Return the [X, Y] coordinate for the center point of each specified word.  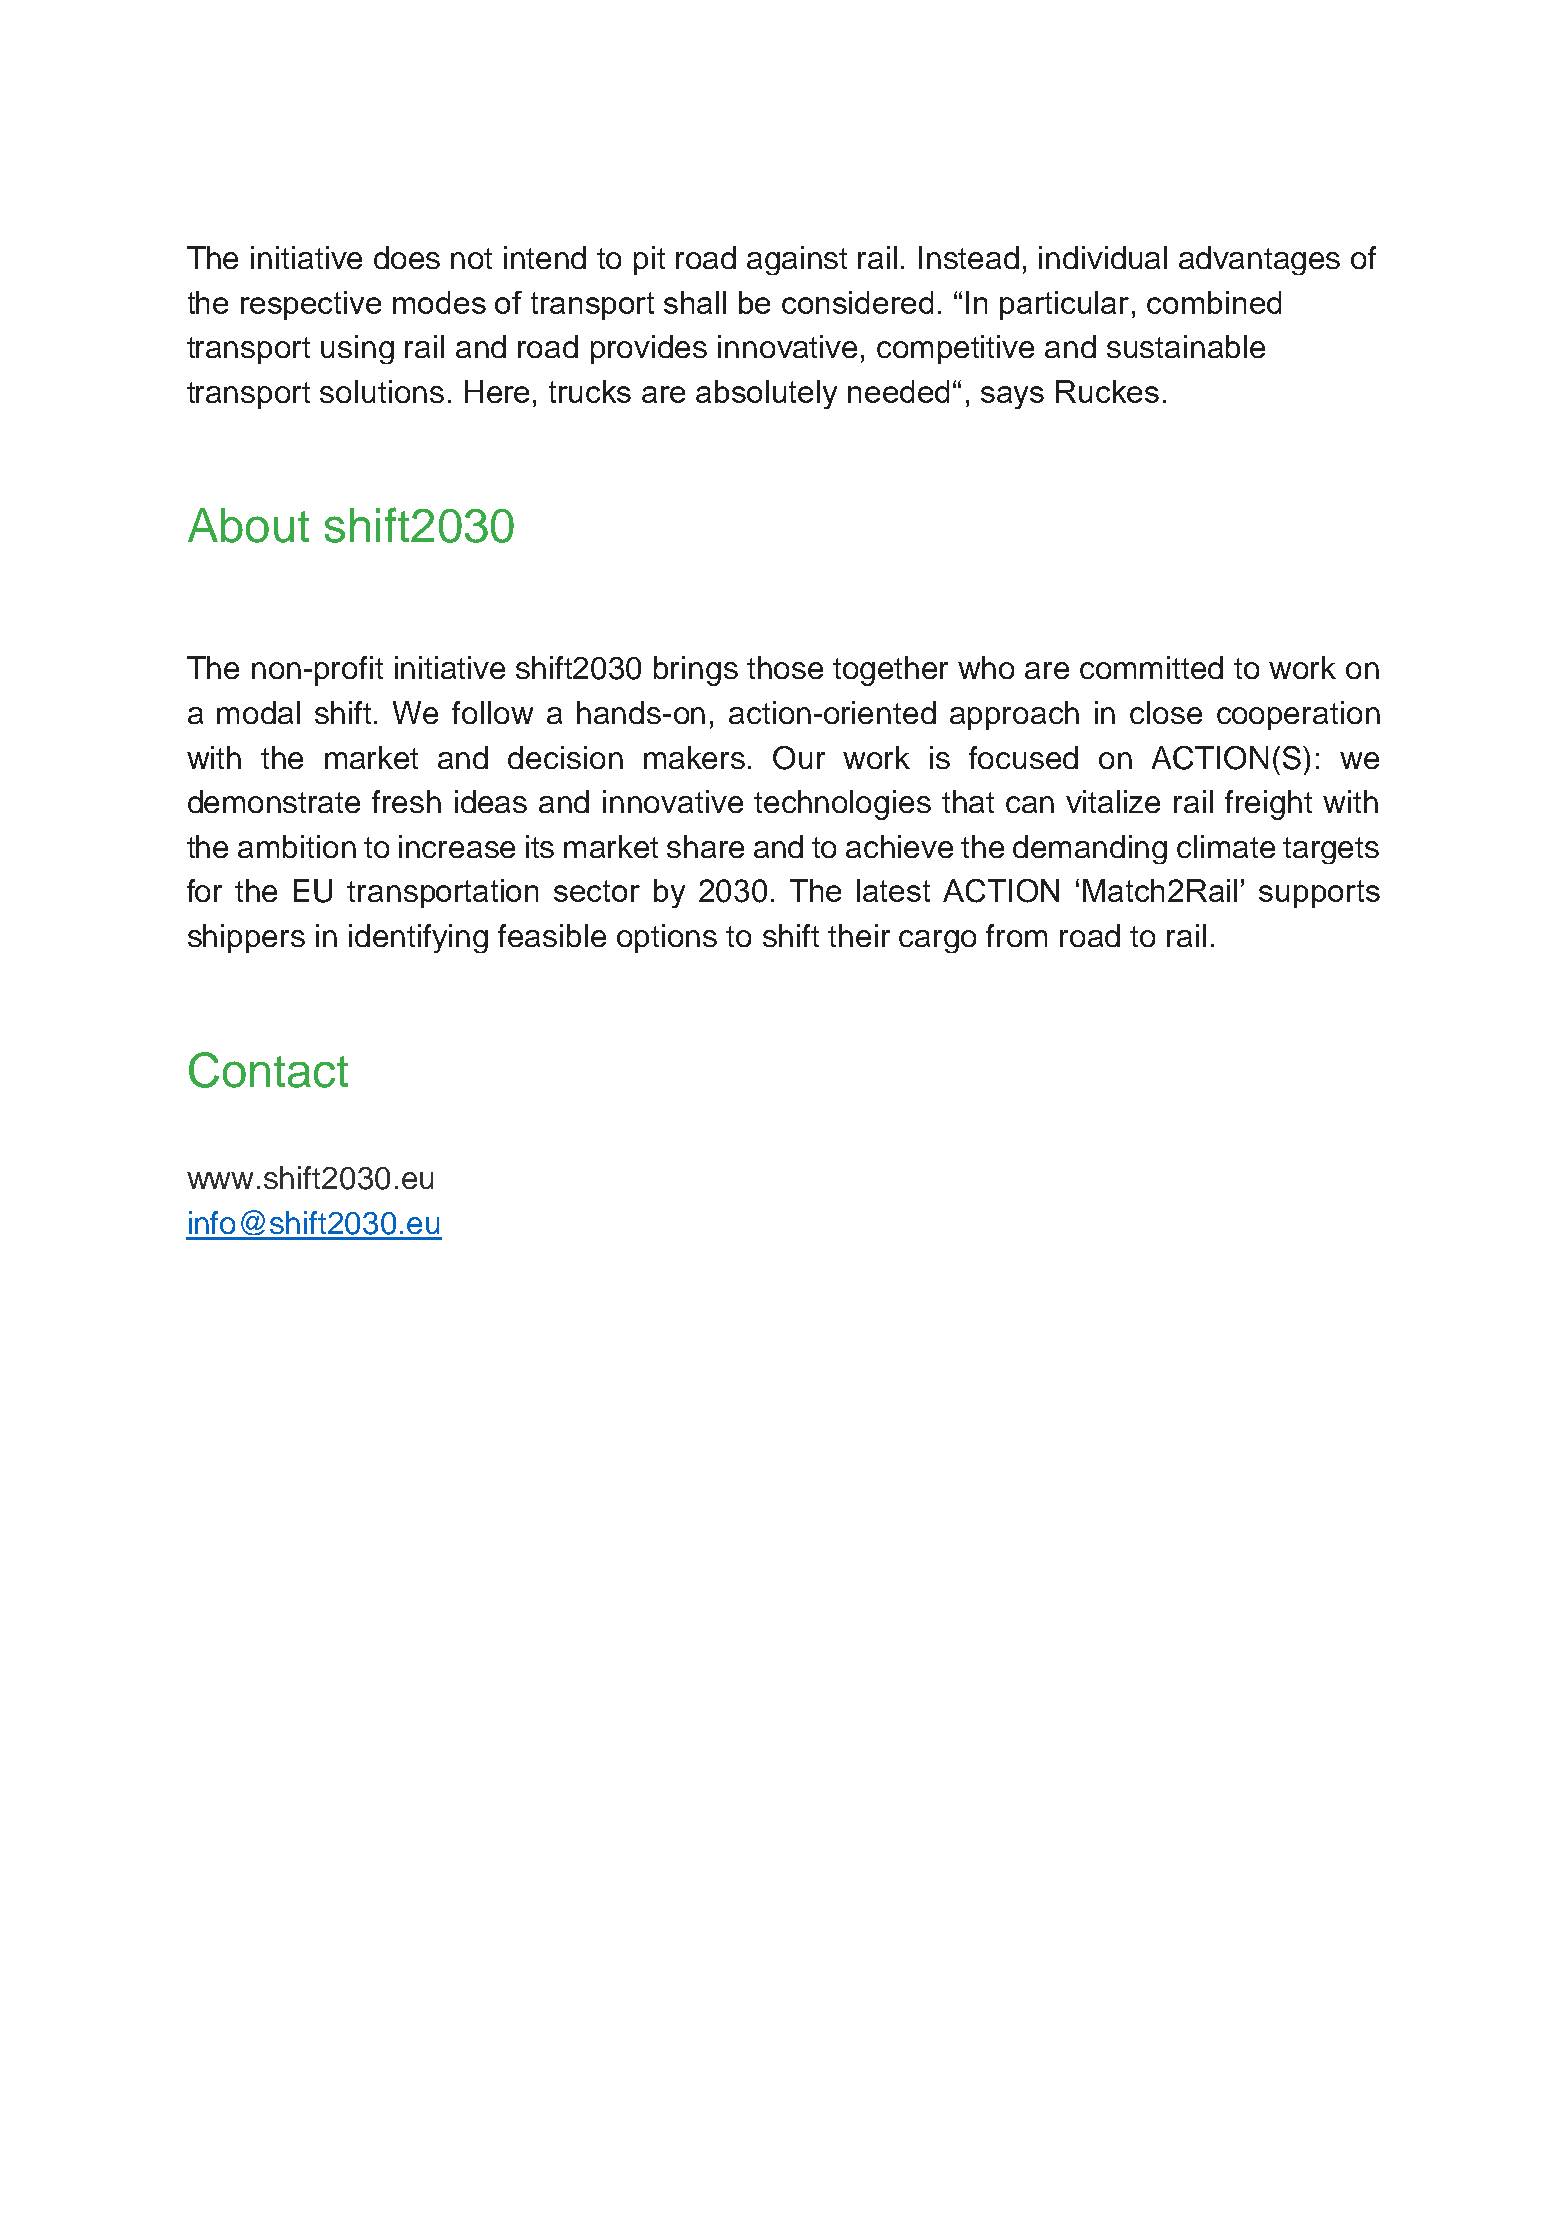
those [785, 667]
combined [1214, 302]
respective [311, 305]
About [248, 525]
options [667, 938]
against [797, 260]
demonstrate [274, 801]
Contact [268, 1070]
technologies [842, 805]
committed [1151, 667]
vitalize [1113, 801]
